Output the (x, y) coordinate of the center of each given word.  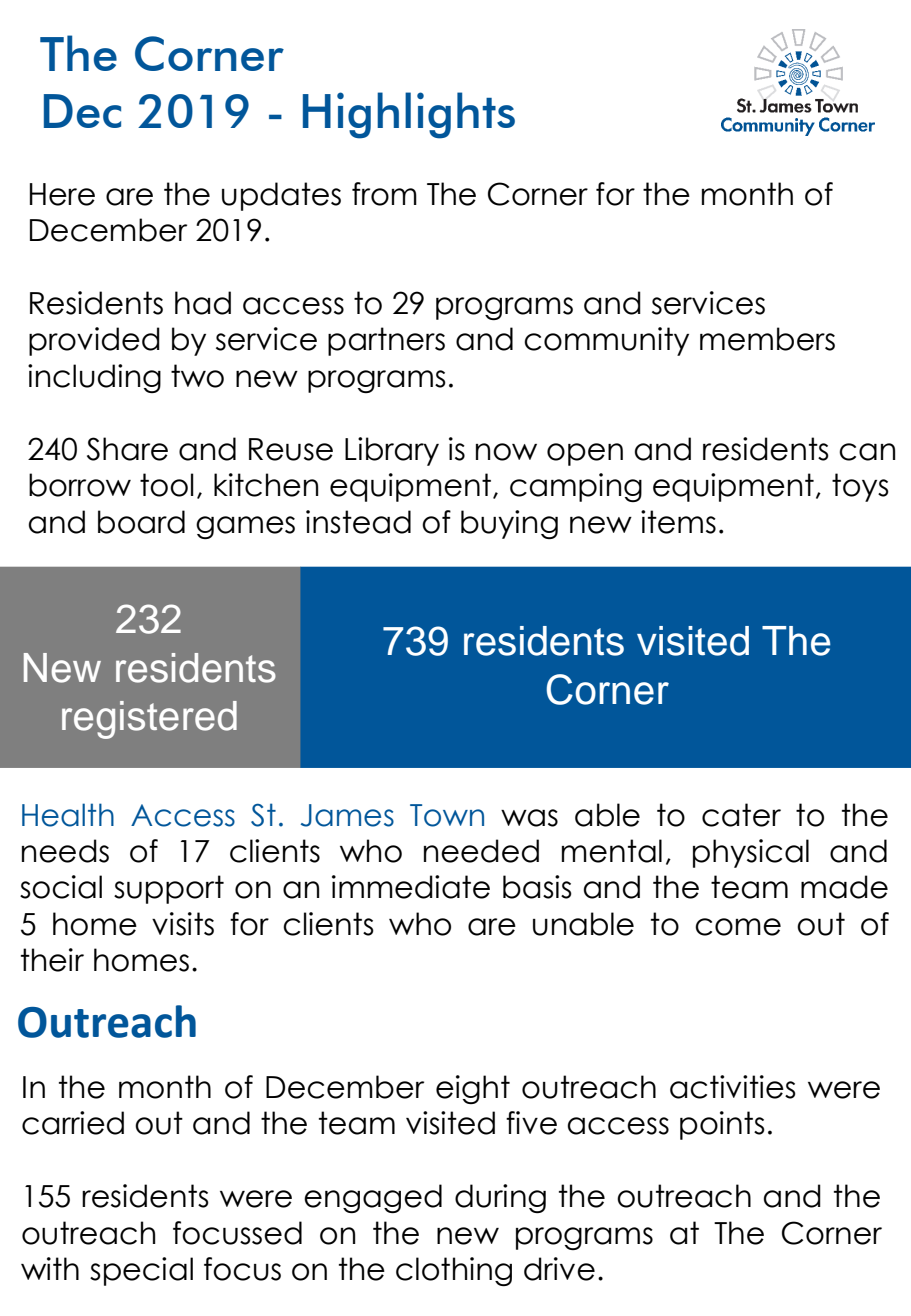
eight (473, 1089)
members (767, 339)
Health (68, 815)
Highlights (409, 115)
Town (447, 815)
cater (741, 815)
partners (386, 341)
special (141, 1271)
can (867, 452)
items (678, 522)
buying (509, 524)
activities (733, 1087)
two (197, 376)
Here (62, 194)
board (141, 522)
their (52, 960)
